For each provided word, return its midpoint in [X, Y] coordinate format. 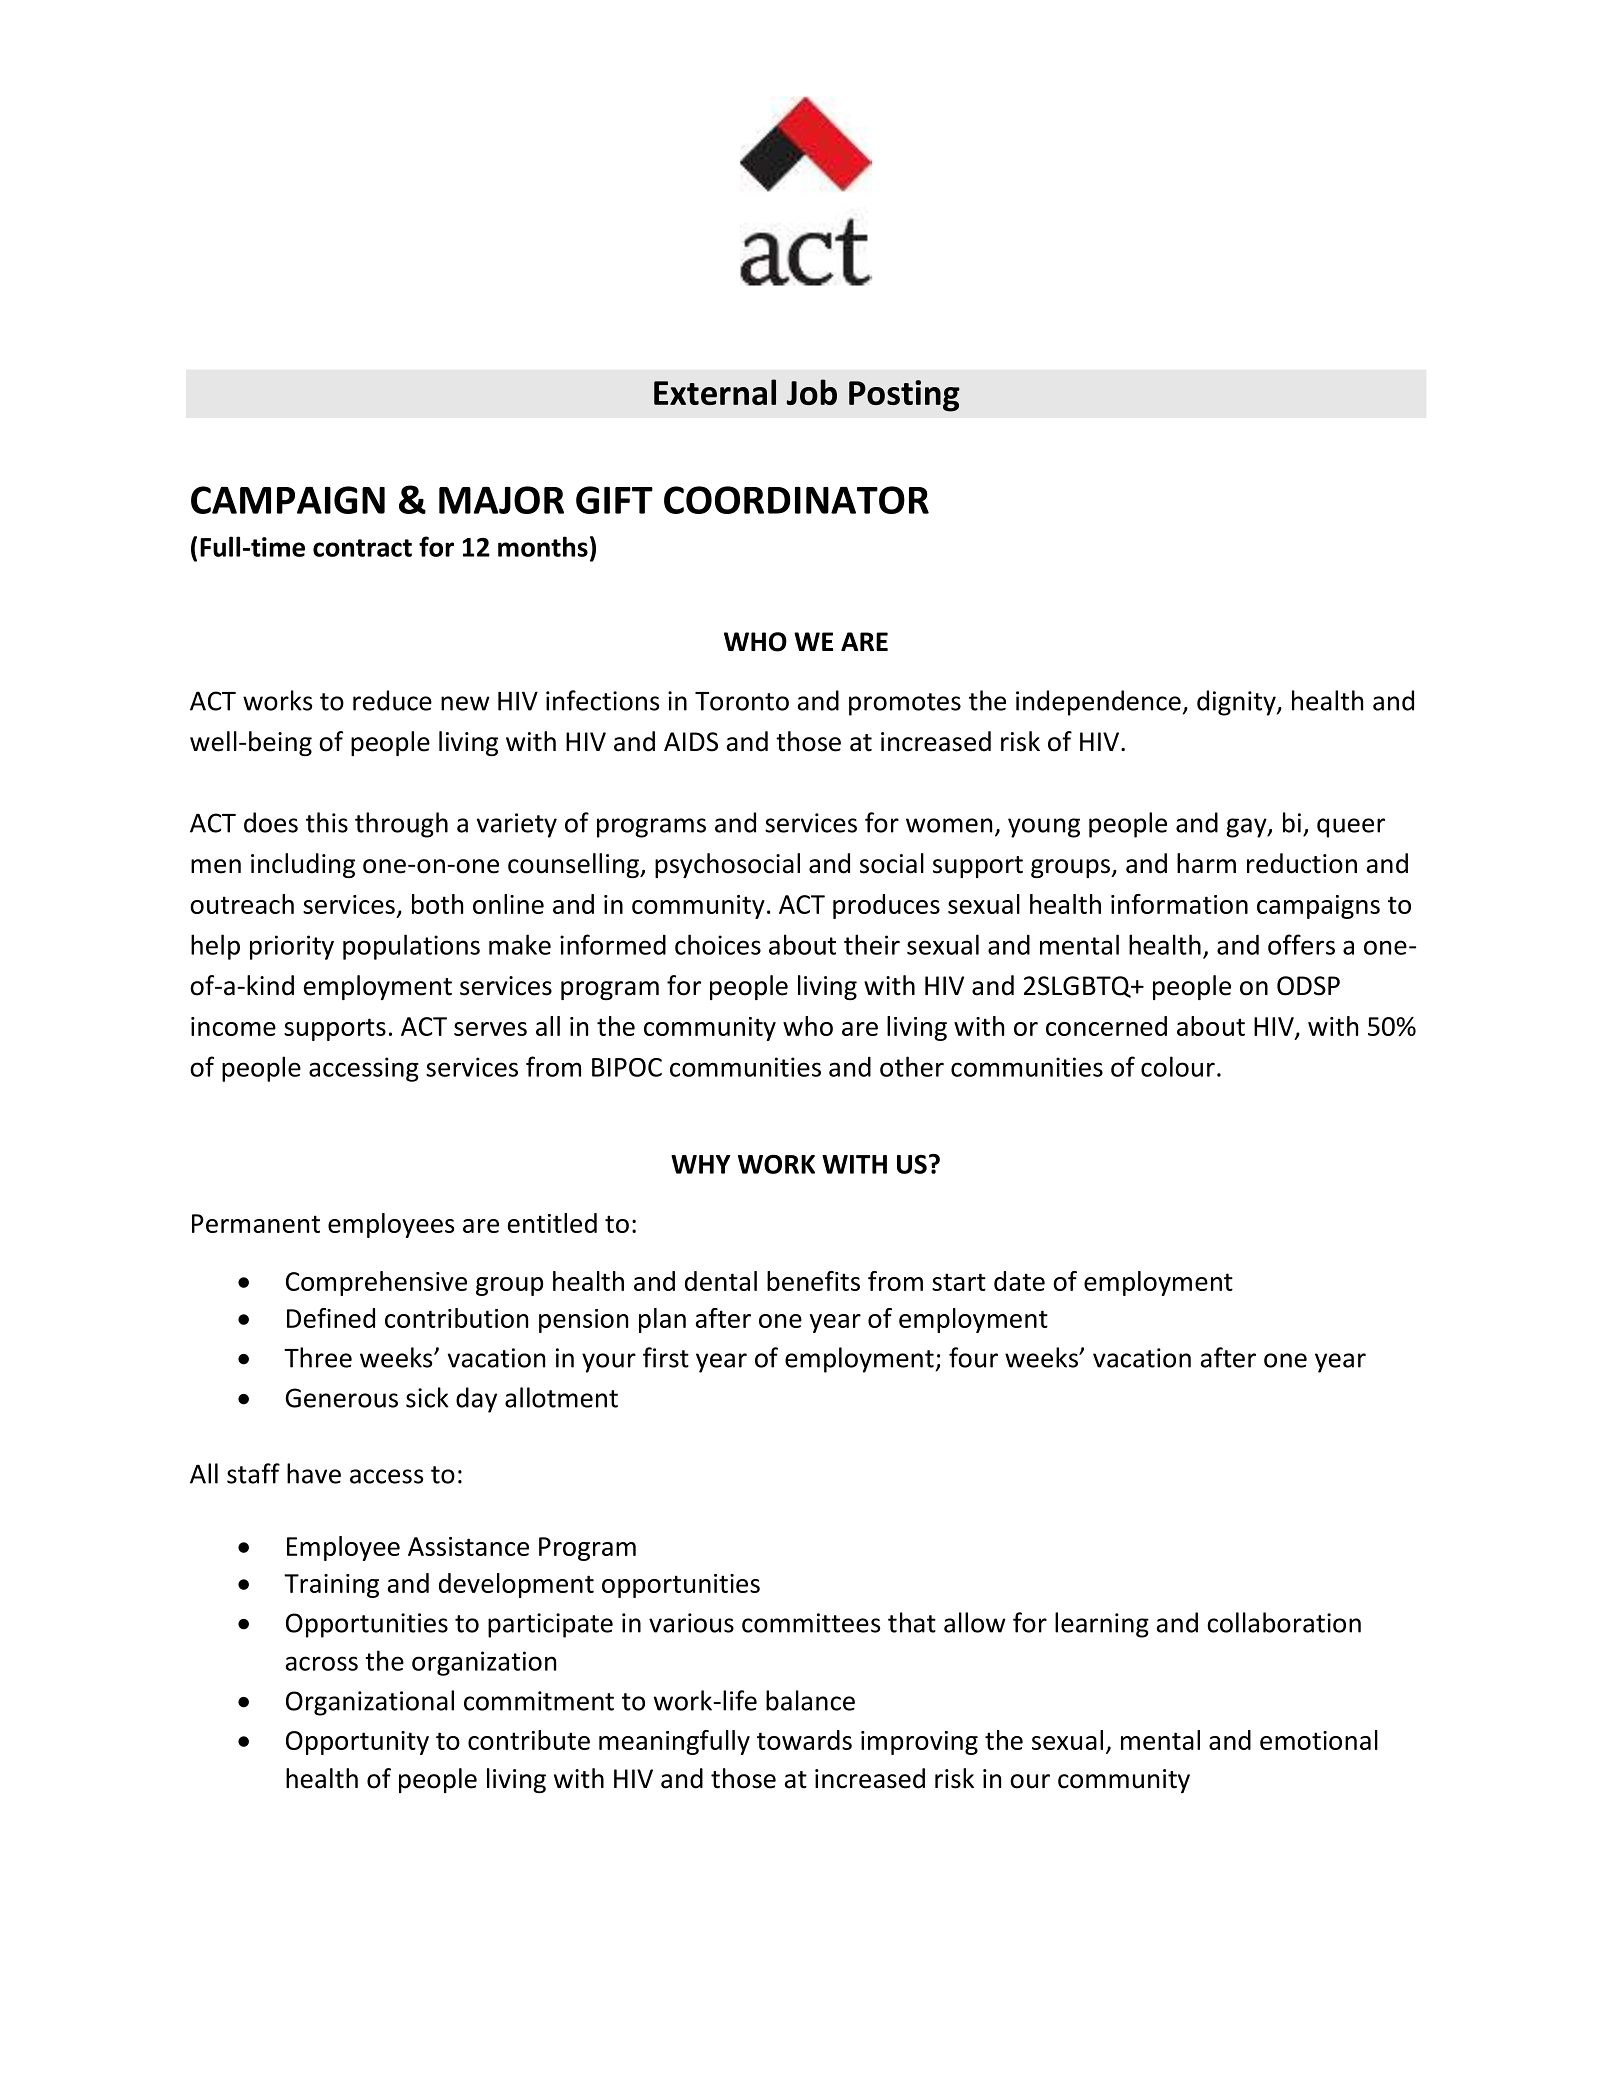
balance [810, 1700]
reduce [392, 700]
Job [812, 392]
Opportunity [357, 1743]
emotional [1319, 1740]
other [912, 1066]
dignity [1237, 703]
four [973, 1357]
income [233, 1026]
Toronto [742, 701]
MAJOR [501, 500]
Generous [341, 1398]
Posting [904, 396]
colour [1178, 1066]
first [666, 1357]
